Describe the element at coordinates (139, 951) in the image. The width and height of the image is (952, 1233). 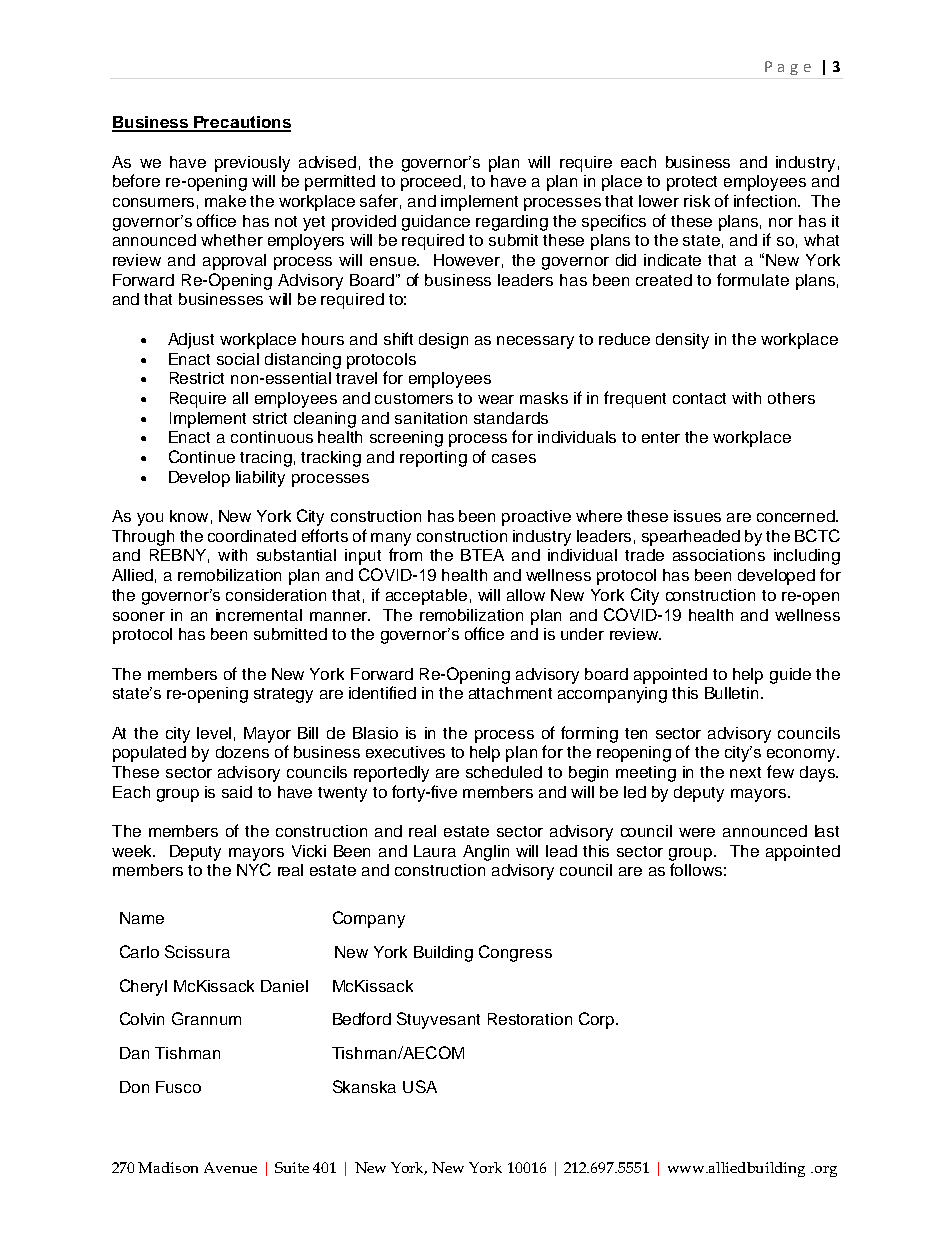
I see `Carlo` at that location.
